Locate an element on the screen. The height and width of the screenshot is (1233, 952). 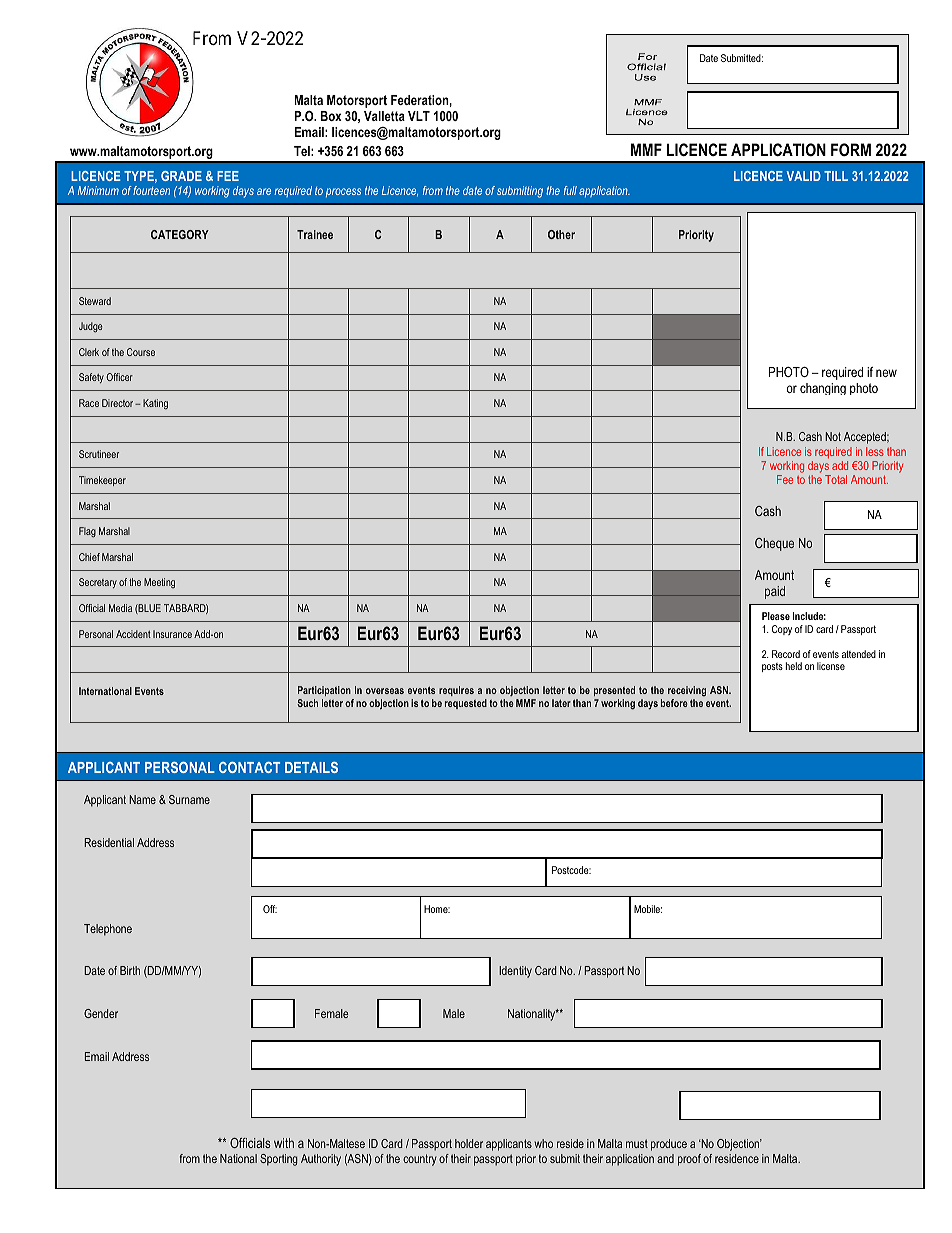
Copy is located at coordinates (782, 630).
